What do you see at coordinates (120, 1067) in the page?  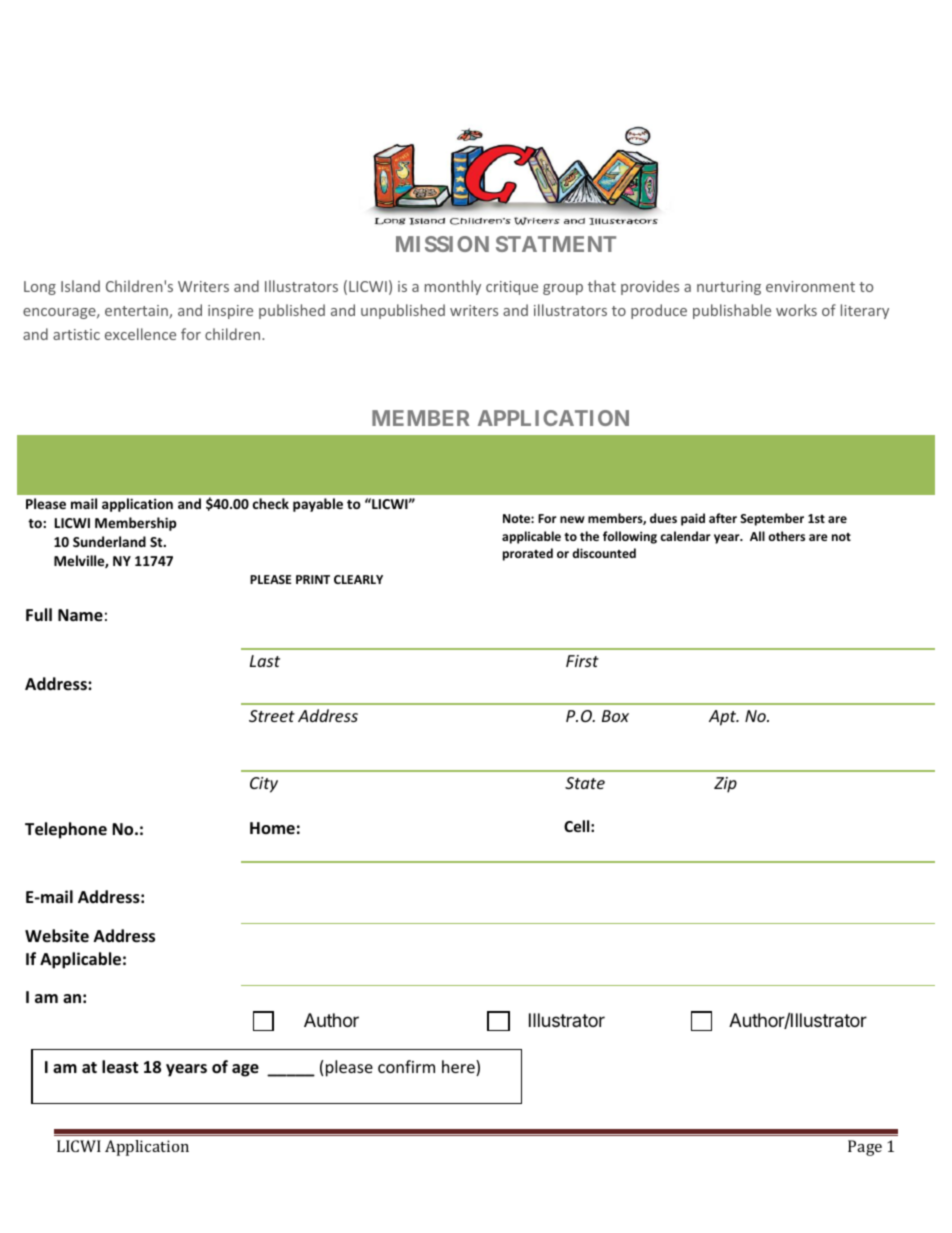 I see `least` at bounding box center [120, 1067].
